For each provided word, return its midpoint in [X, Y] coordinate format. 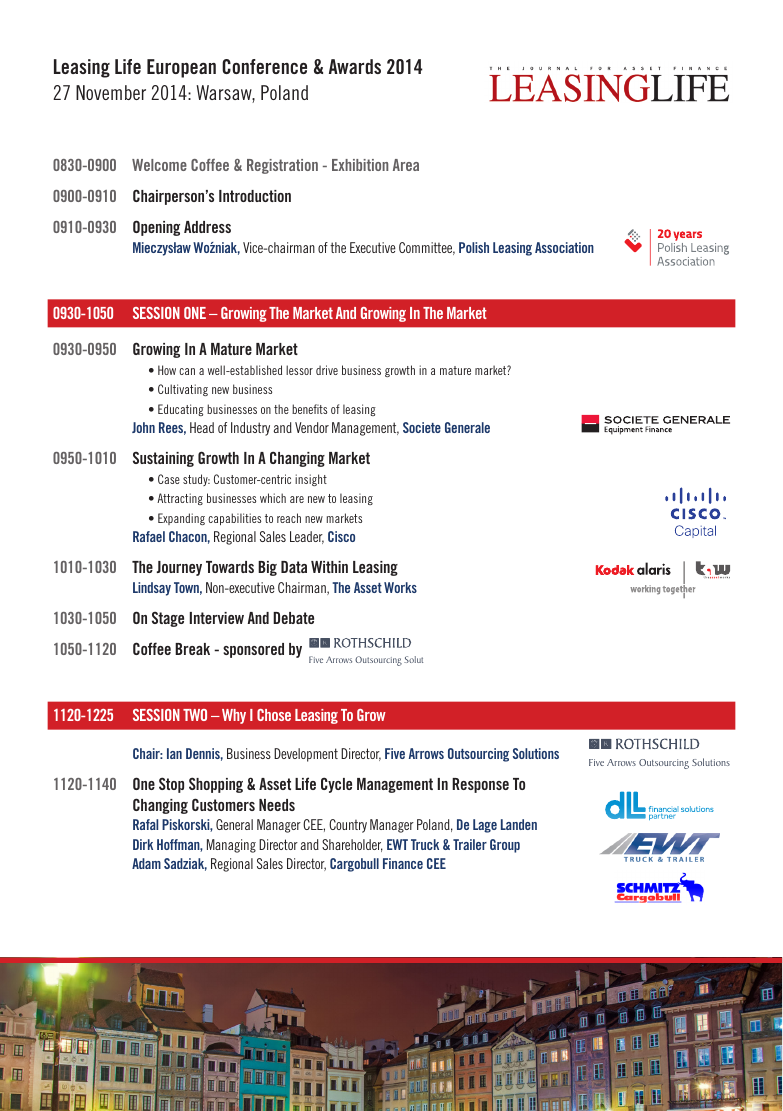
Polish [474, 247]
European [181, 68]
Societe [422, 427]
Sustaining [163, 459]
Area [406, 165]
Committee [427, 248]
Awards [355, 66]
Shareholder [352, 845]
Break [192, 649]
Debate [293, 618]
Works [400, 587]
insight [311, 480]
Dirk [143, 844]
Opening [156, 228]
